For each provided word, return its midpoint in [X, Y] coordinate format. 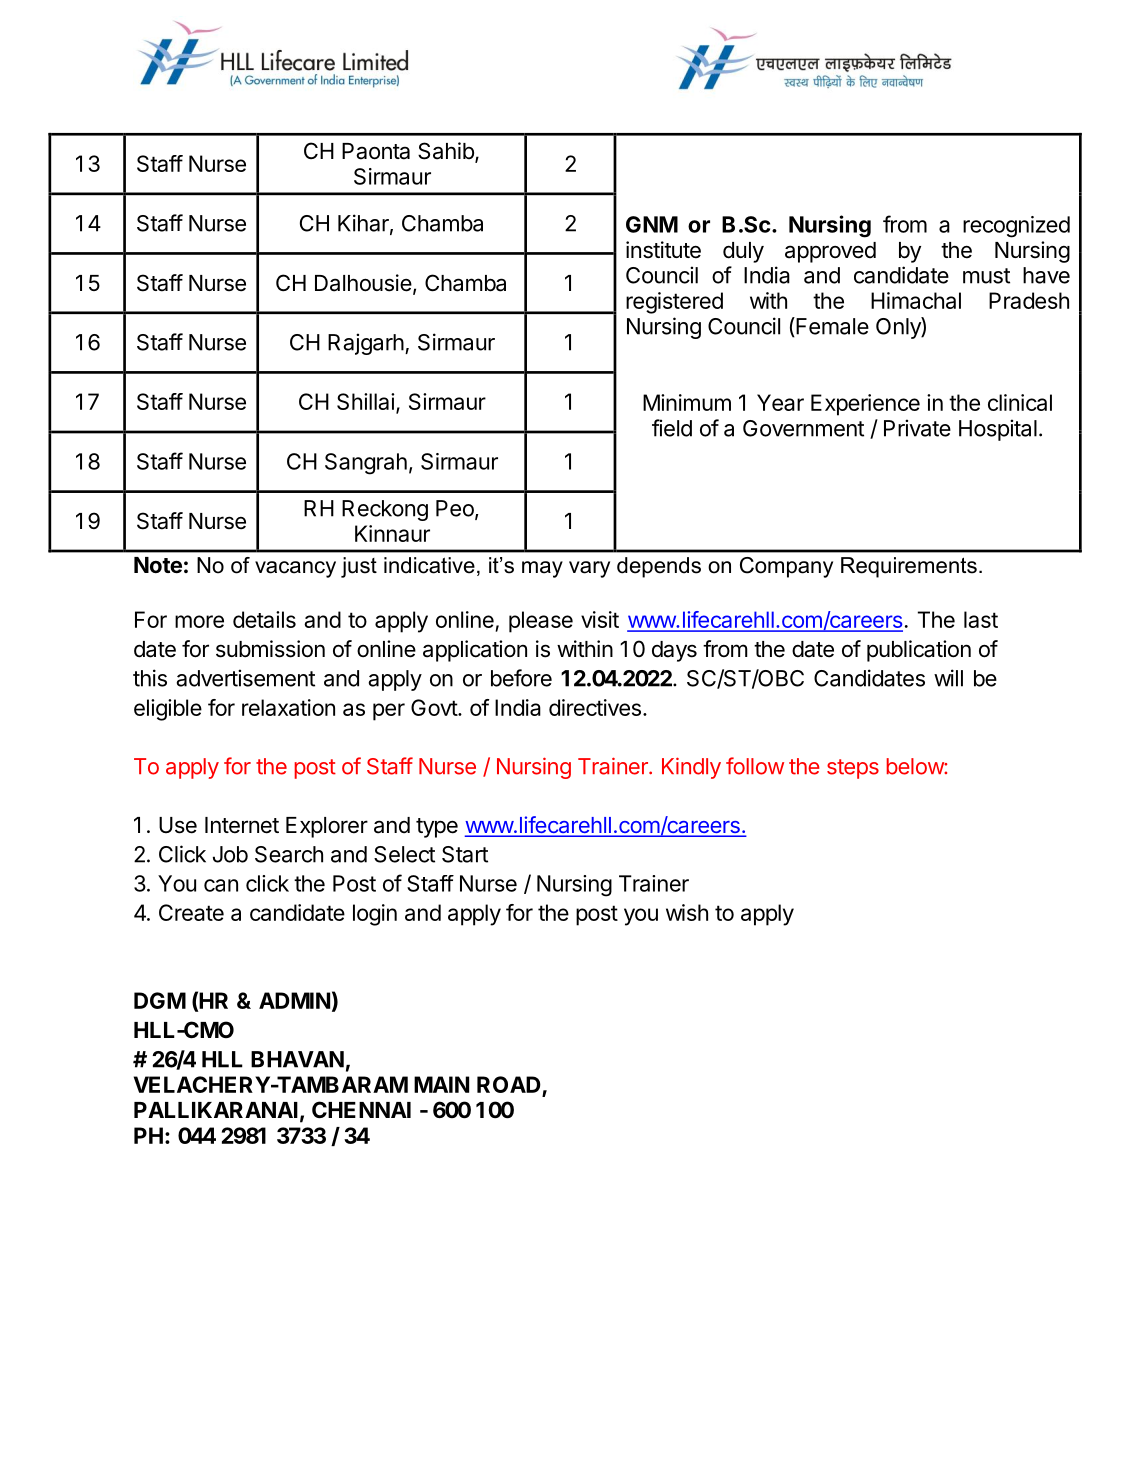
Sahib [447, 152]
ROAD [510, 1086]
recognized [1016, 227]
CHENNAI [361, 1109]
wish [687, 912]
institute [663, 250]
